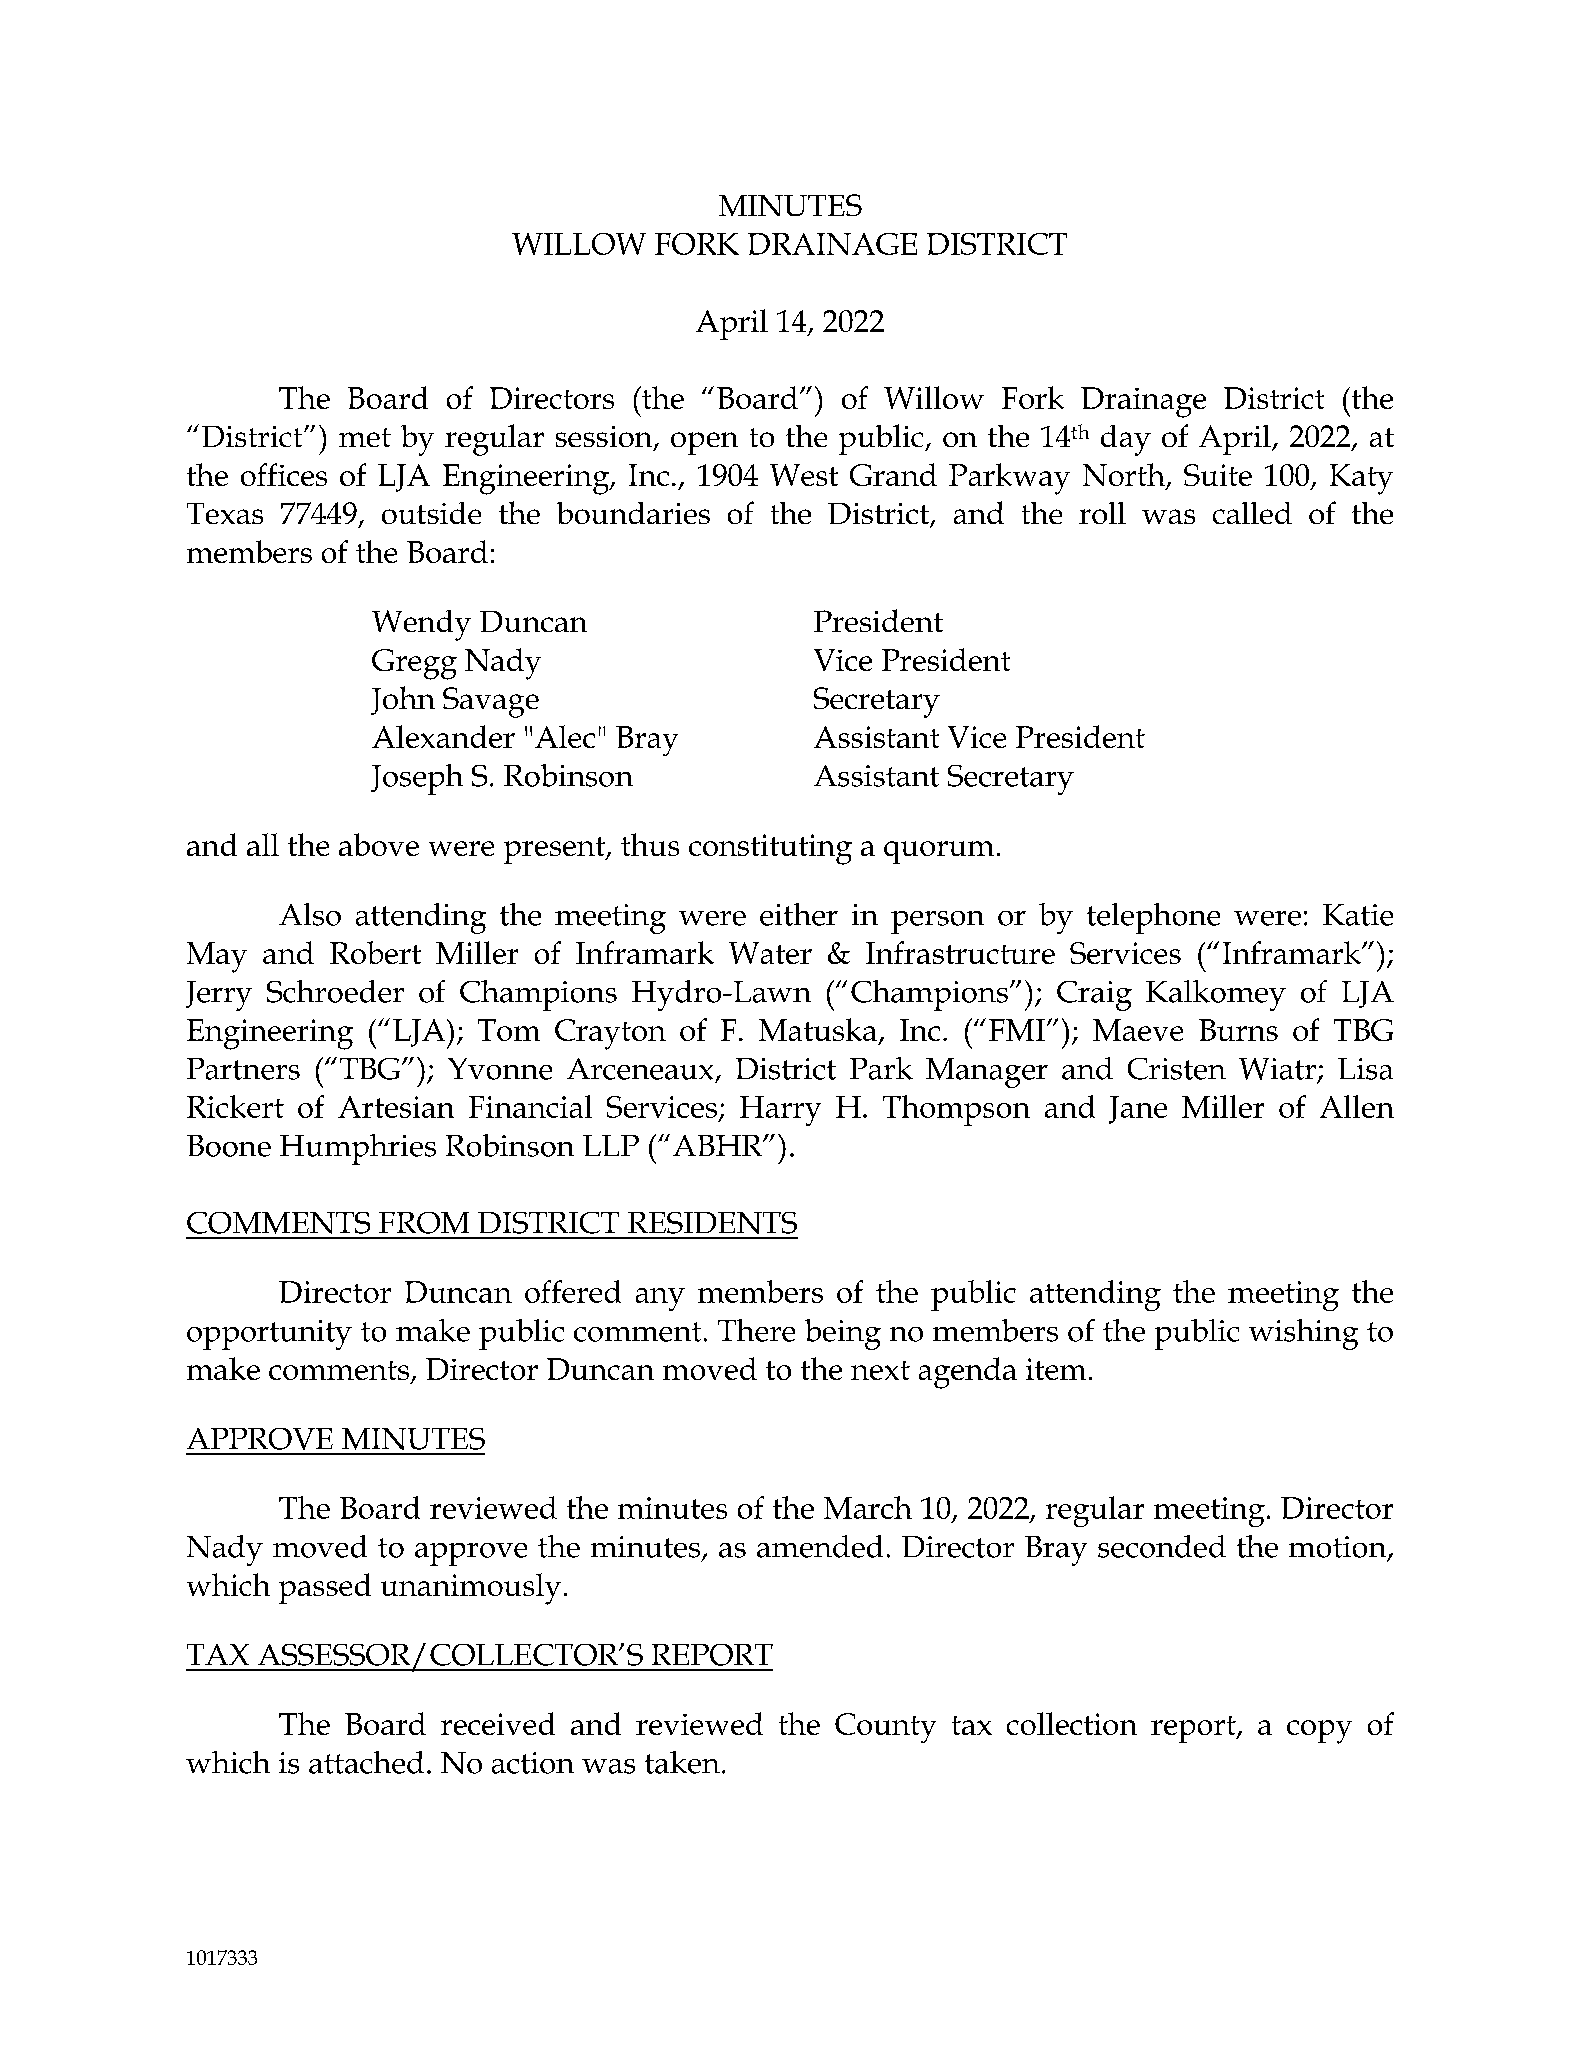 This screenshot has height=2045, width=1580. What do you see at coordinates (1153, 918) in the screenshot?
I see `telephone` at bounding box center [1153, 918].
